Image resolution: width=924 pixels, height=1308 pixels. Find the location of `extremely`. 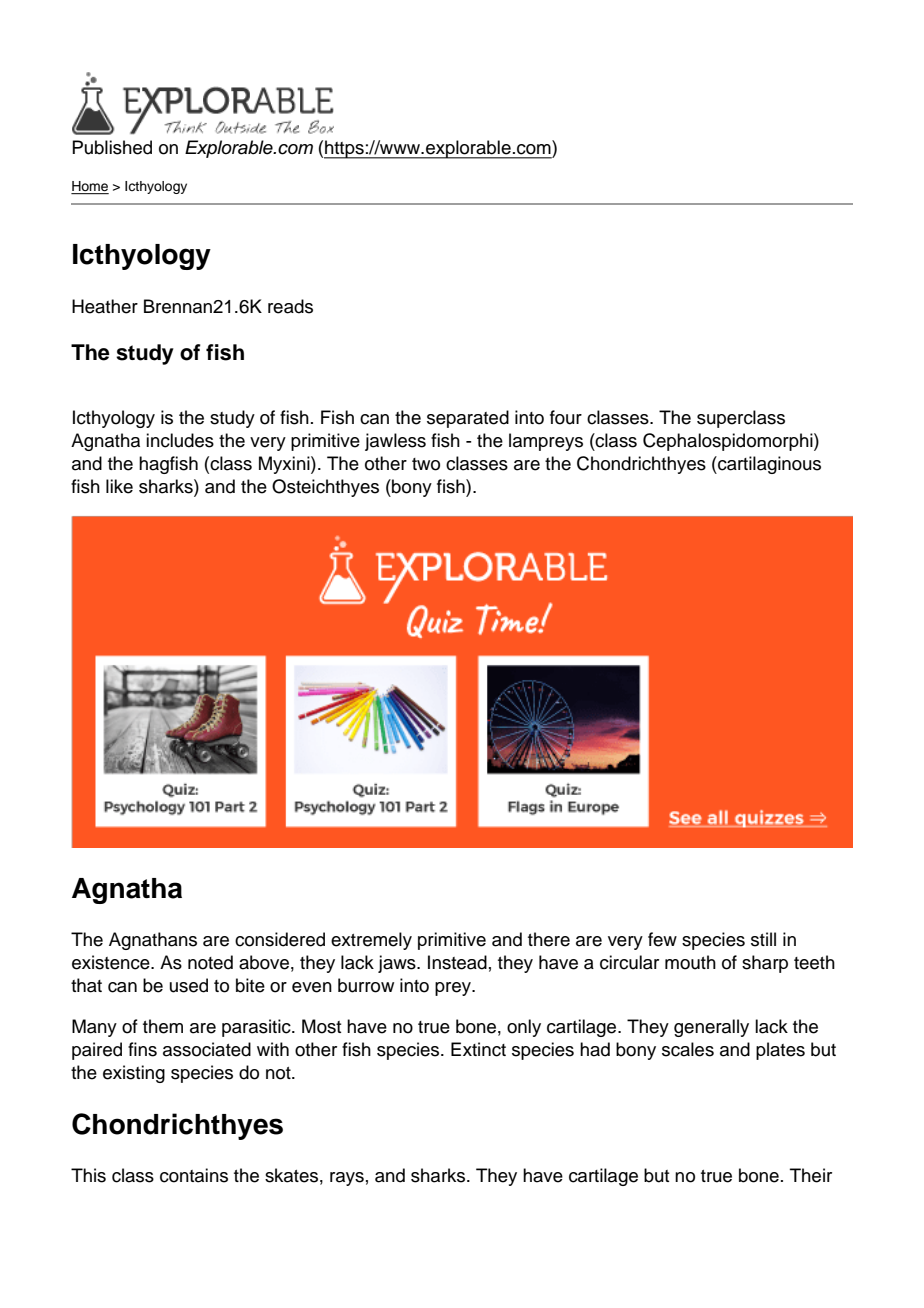

extremely is located at coordinates (371, 941).
